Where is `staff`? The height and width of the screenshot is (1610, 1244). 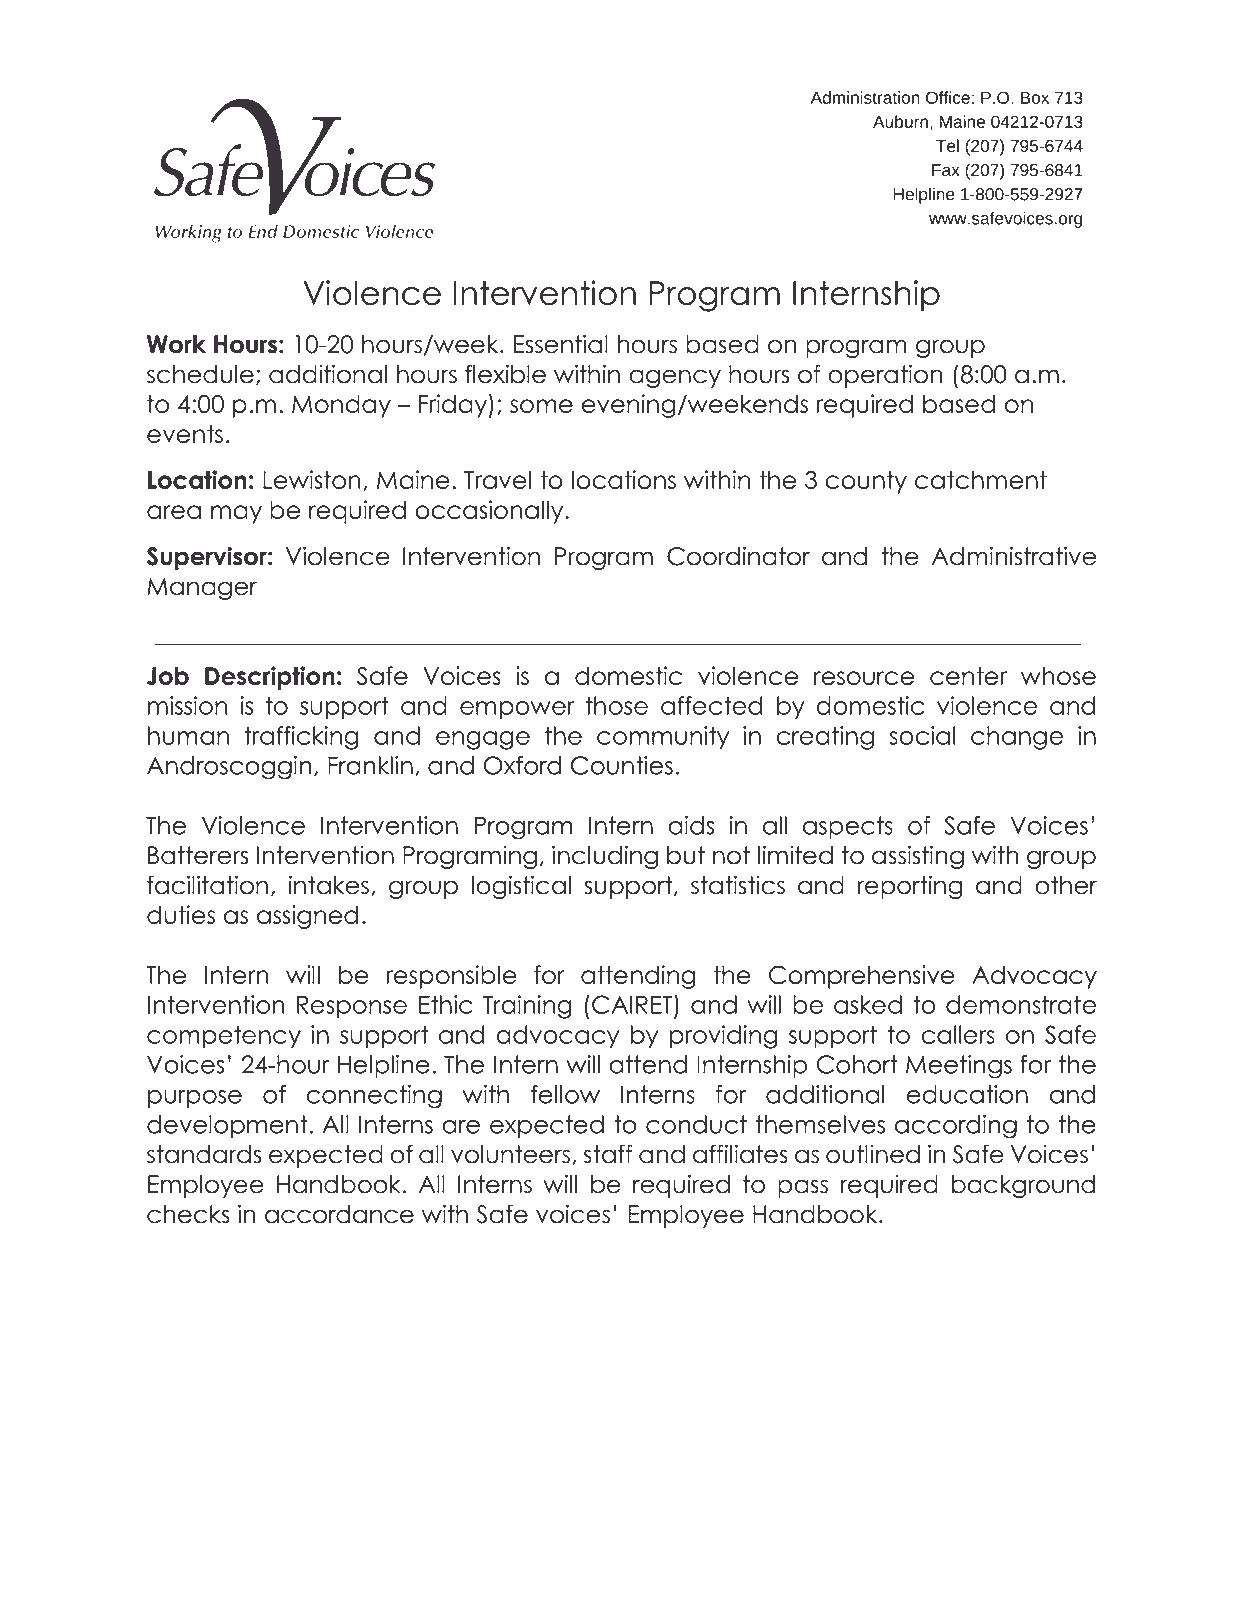 staff is located at coordinates (608, 1154).
